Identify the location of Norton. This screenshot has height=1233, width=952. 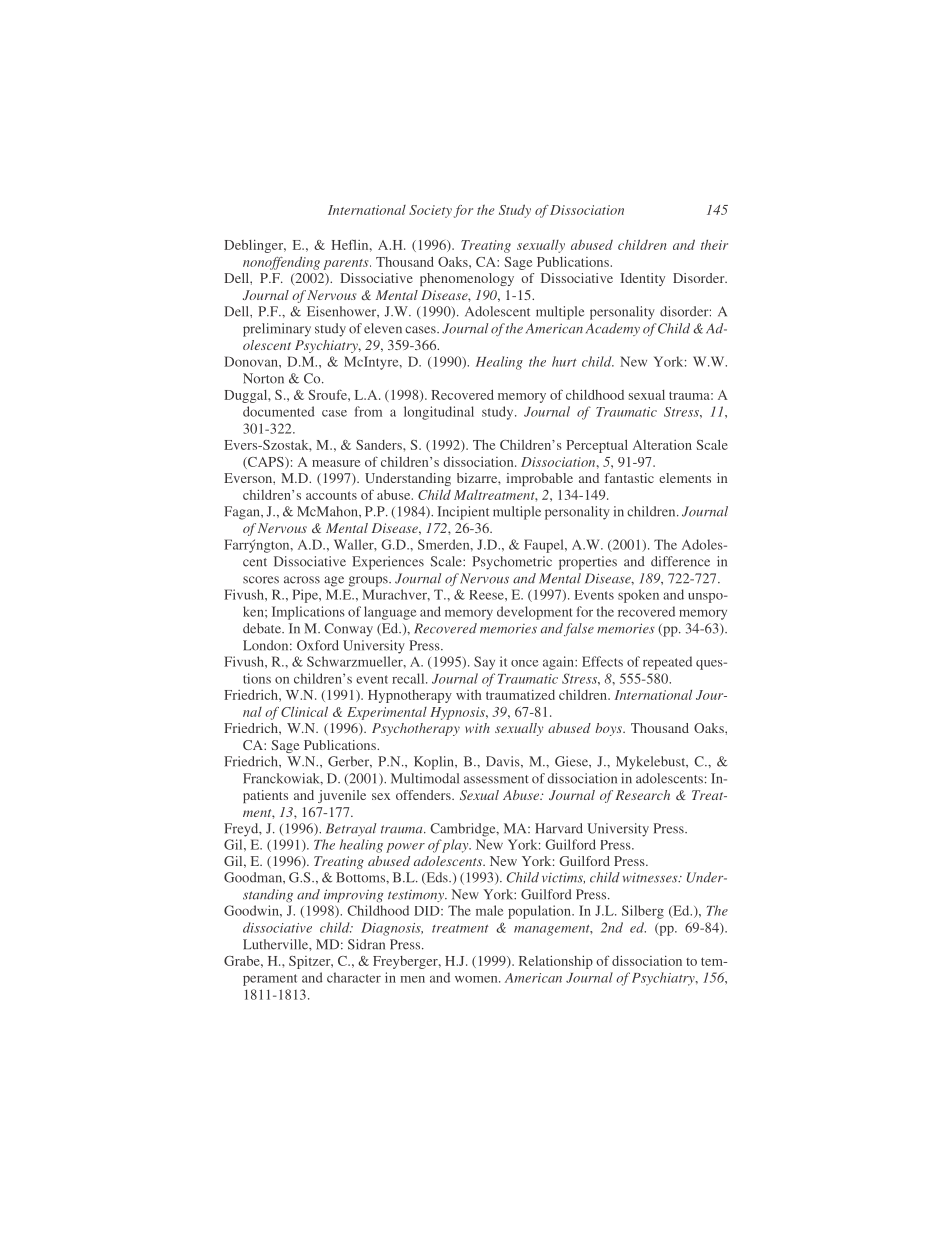
(263, 378).
